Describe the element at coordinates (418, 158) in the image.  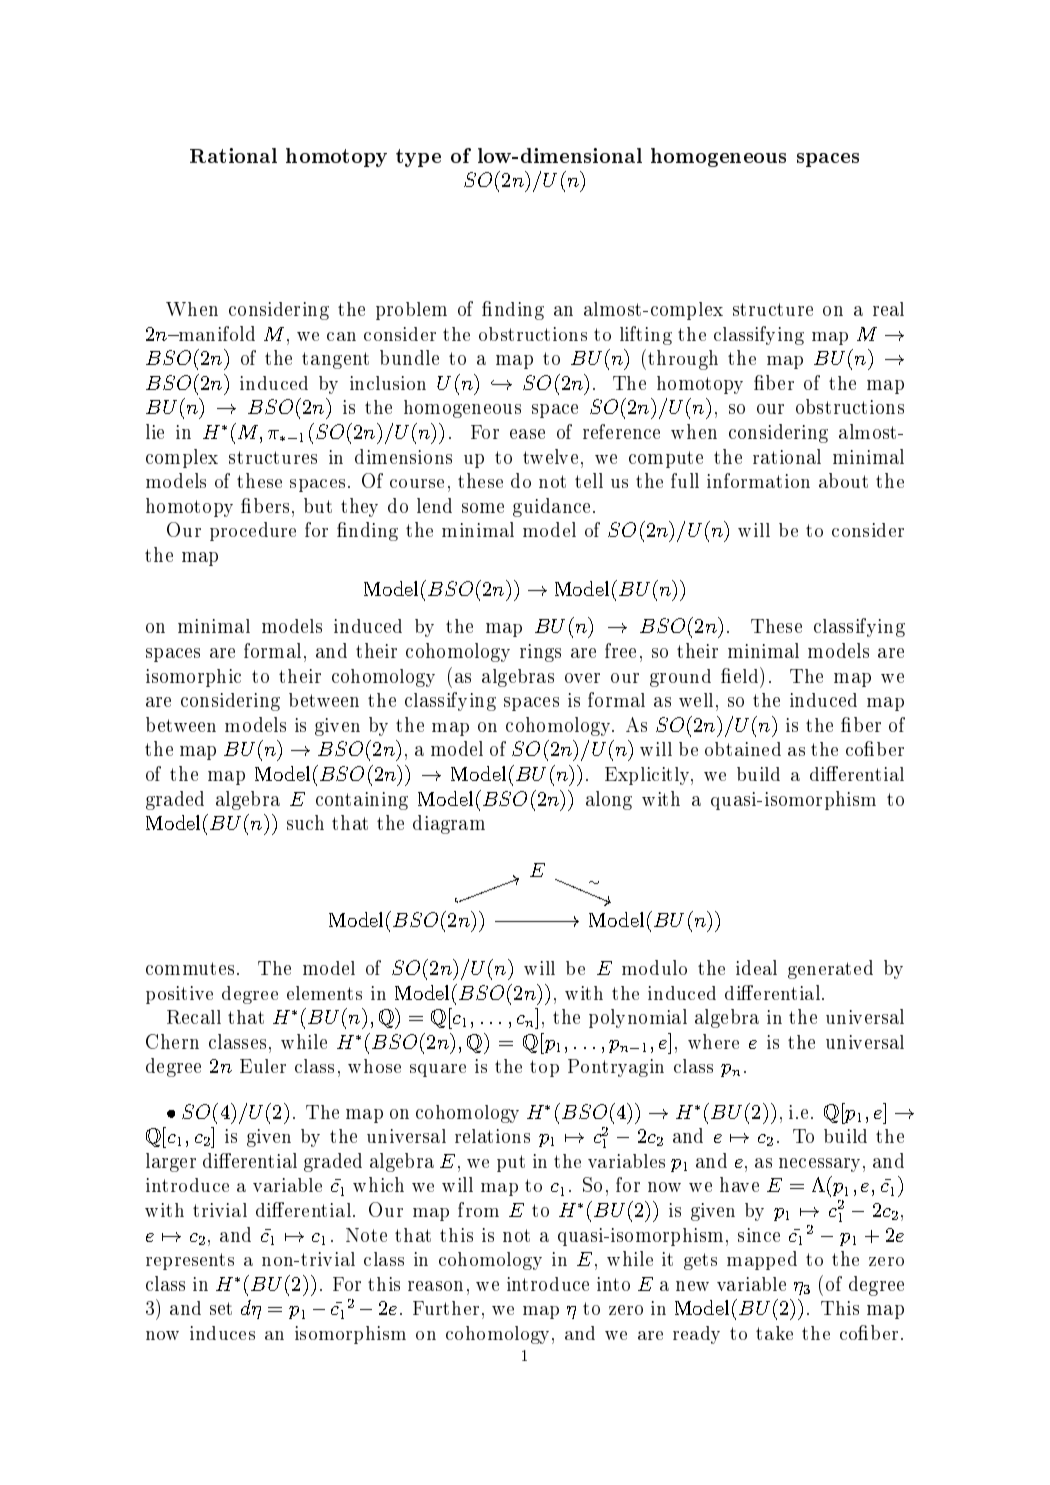
I see `type` at that location.
